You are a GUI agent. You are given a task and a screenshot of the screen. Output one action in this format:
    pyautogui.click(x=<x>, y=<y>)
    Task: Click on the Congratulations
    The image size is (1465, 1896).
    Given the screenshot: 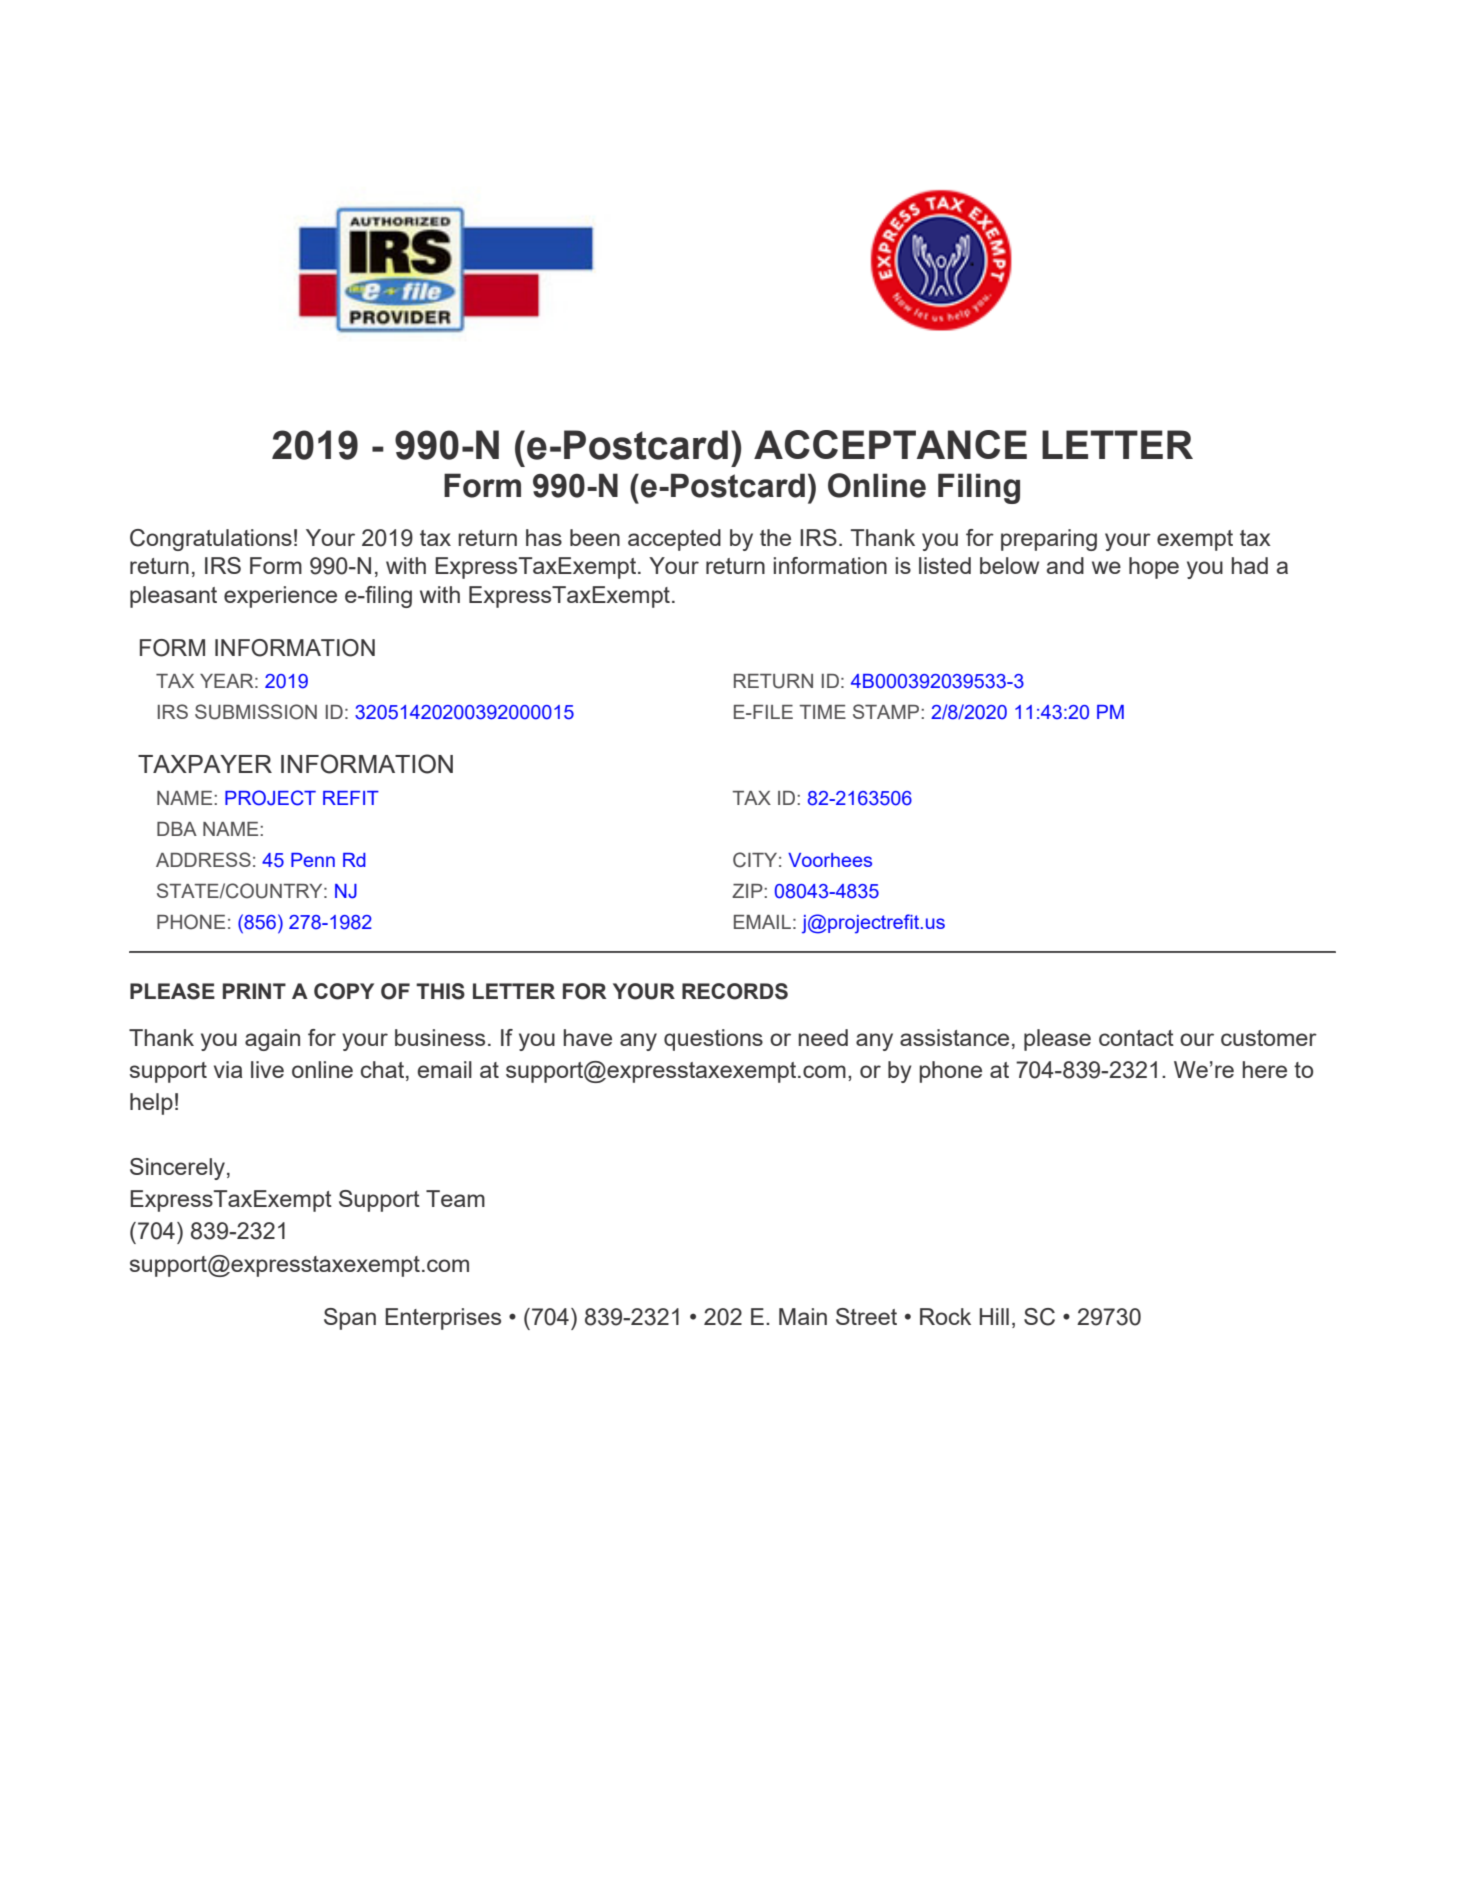 What is the action you would take?
    pyautogui.click(x=211, y=540)
